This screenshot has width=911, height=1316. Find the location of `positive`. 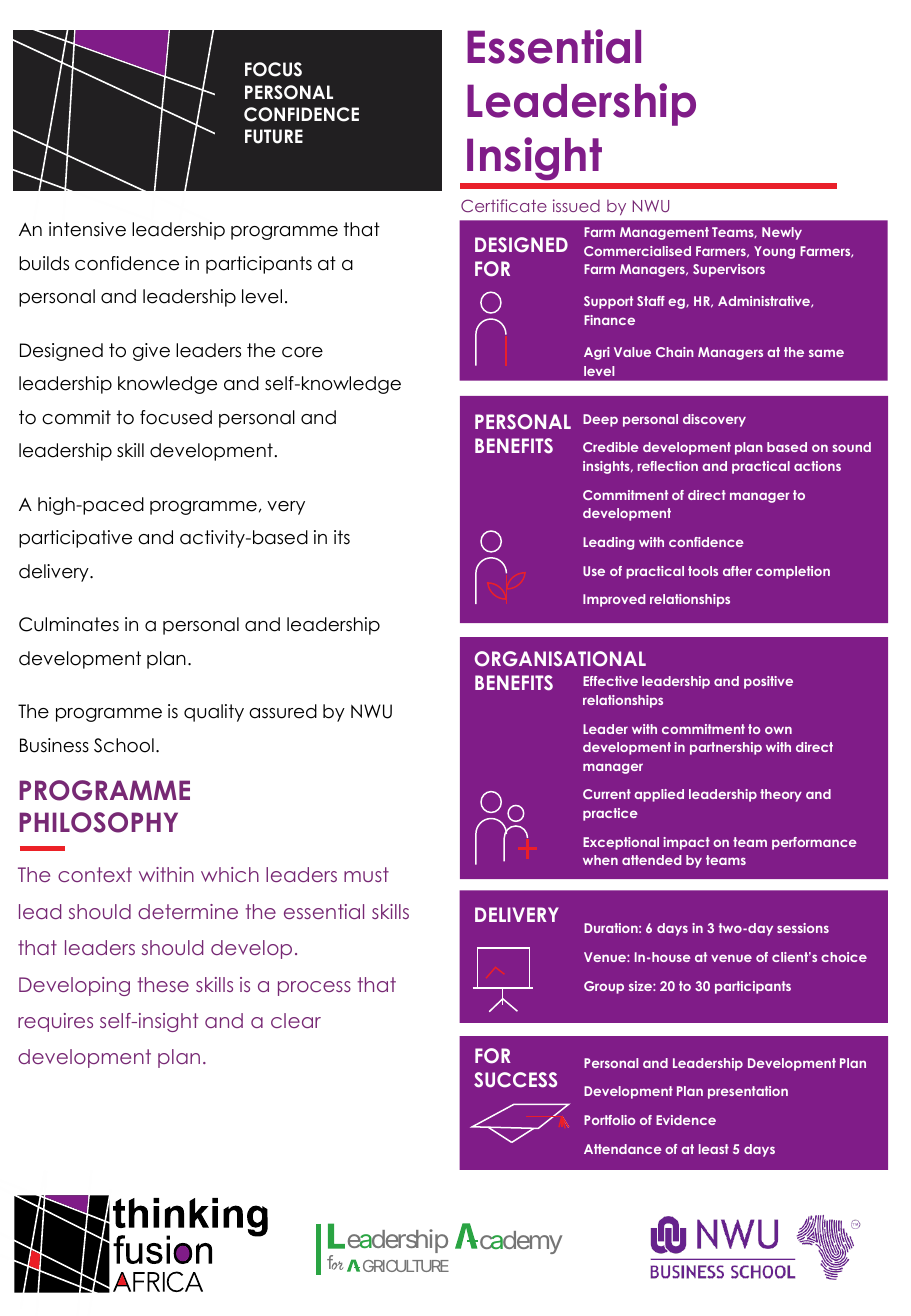

positive is located at coordinates (768, 682).
